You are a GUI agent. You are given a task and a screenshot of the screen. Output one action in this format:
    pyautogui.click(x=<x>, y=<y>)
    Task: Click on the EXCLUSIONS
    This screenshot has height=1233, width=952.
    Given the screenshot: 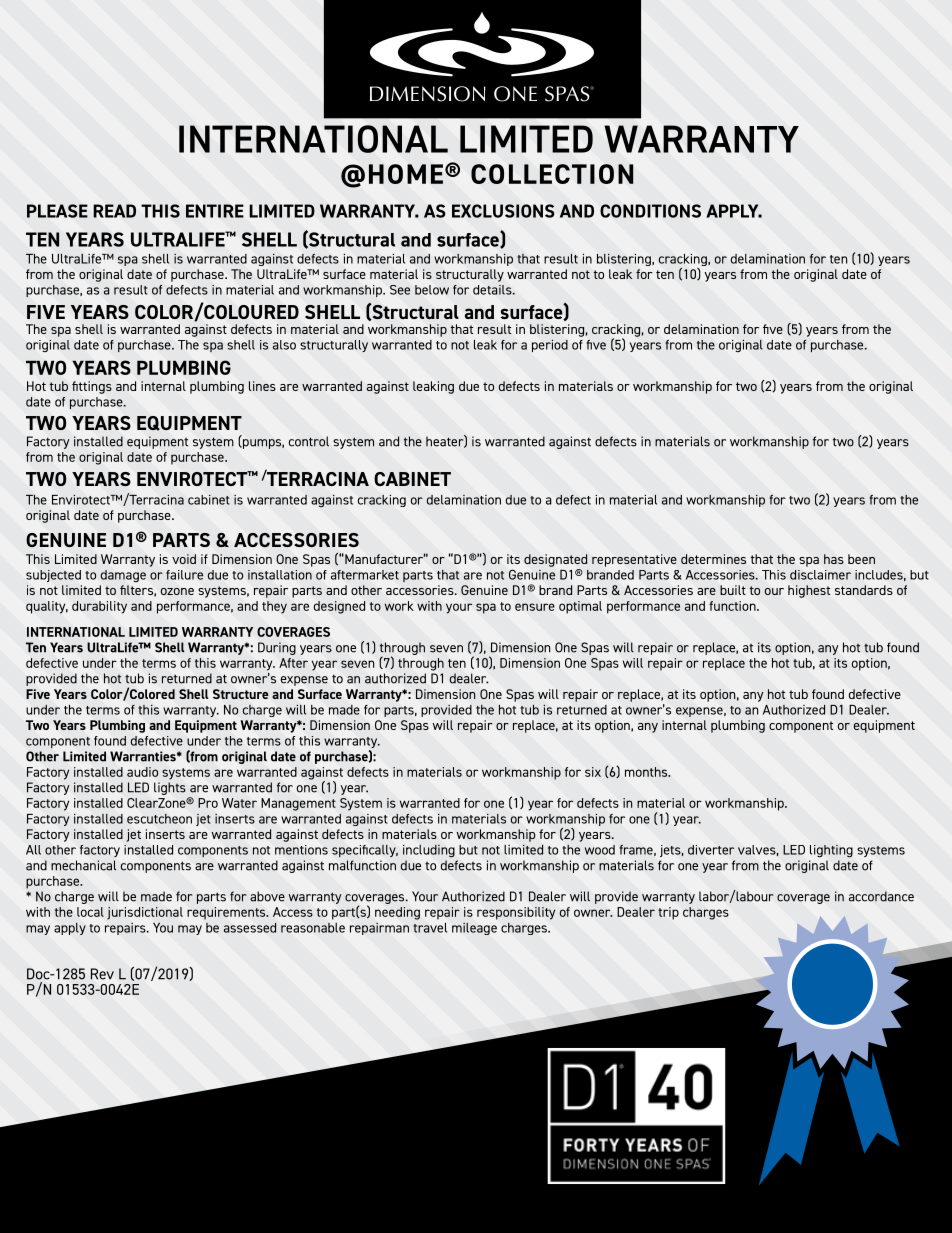 What is the action you would take?
    pyautogui.click(x=503, y=211)
